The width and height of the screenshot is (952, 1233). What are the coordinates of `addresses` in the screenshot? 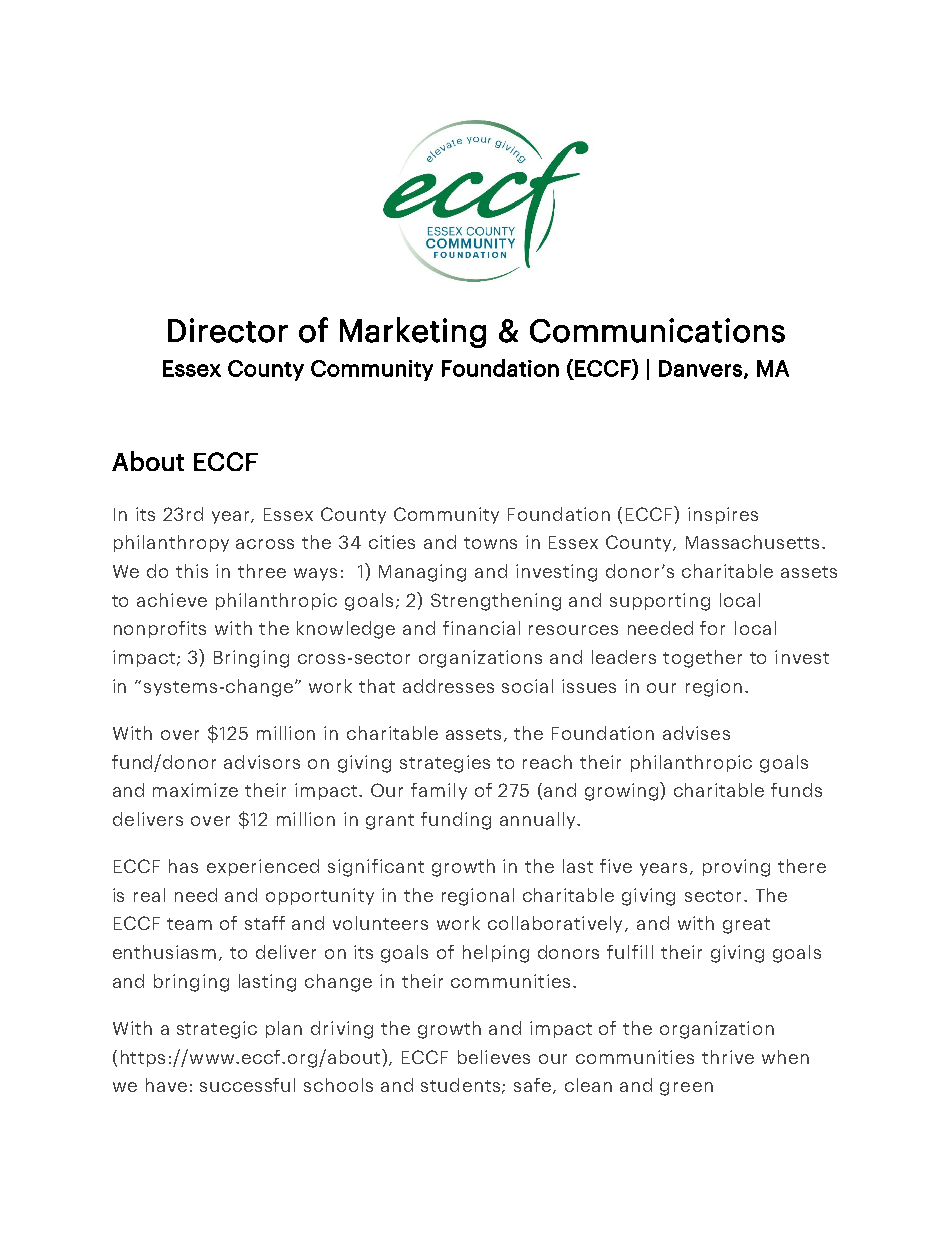 It's located at (448, 686).
